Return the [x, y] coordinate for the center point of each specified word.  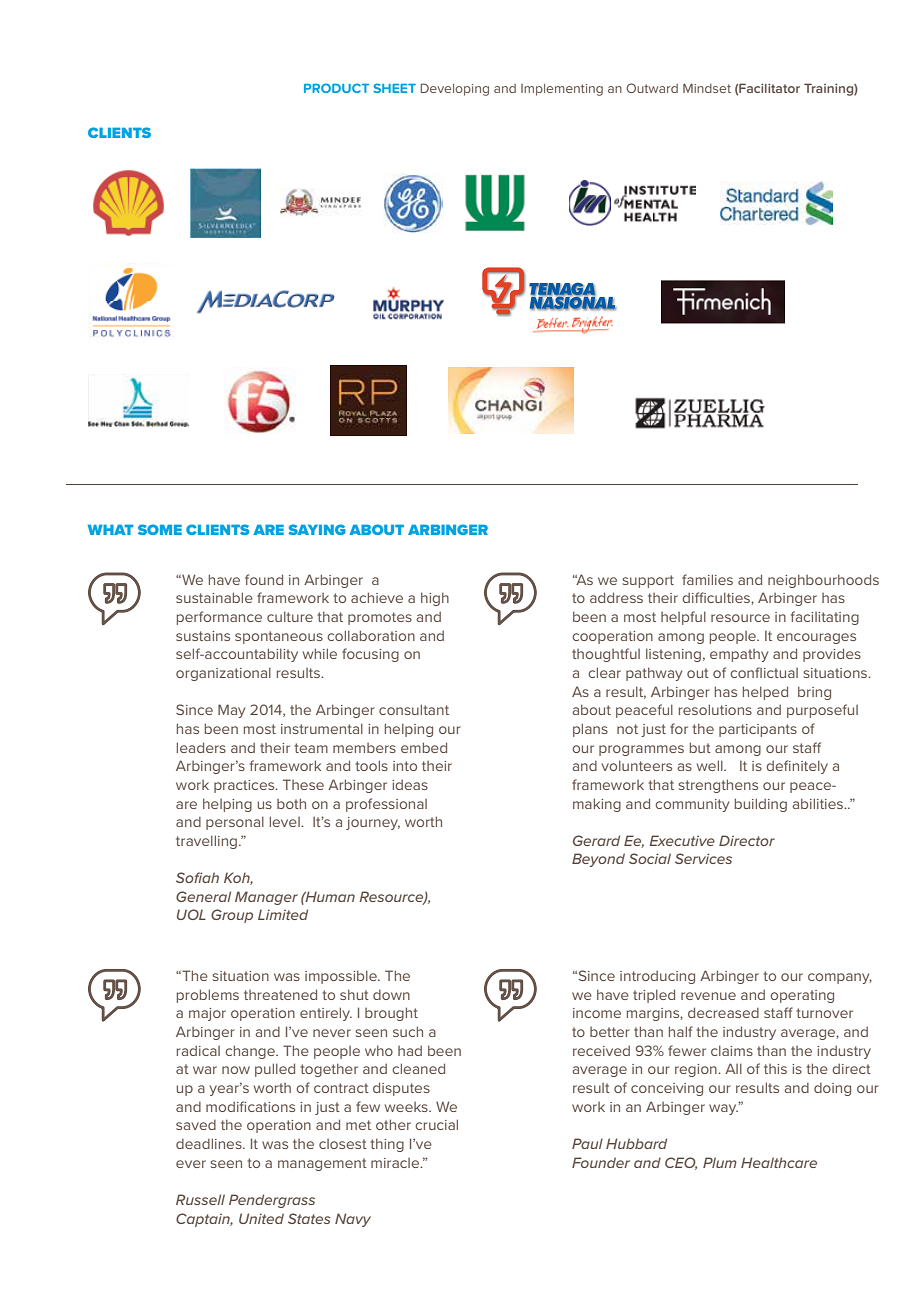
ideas [410, 785]
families [707, 579]
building [761, 805]
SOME [160, 529]
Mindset [707, 88]
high [435, 599]
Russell [200, 1199]
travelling [206, 842]
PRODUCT [336, 88]
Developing [454, 89]
